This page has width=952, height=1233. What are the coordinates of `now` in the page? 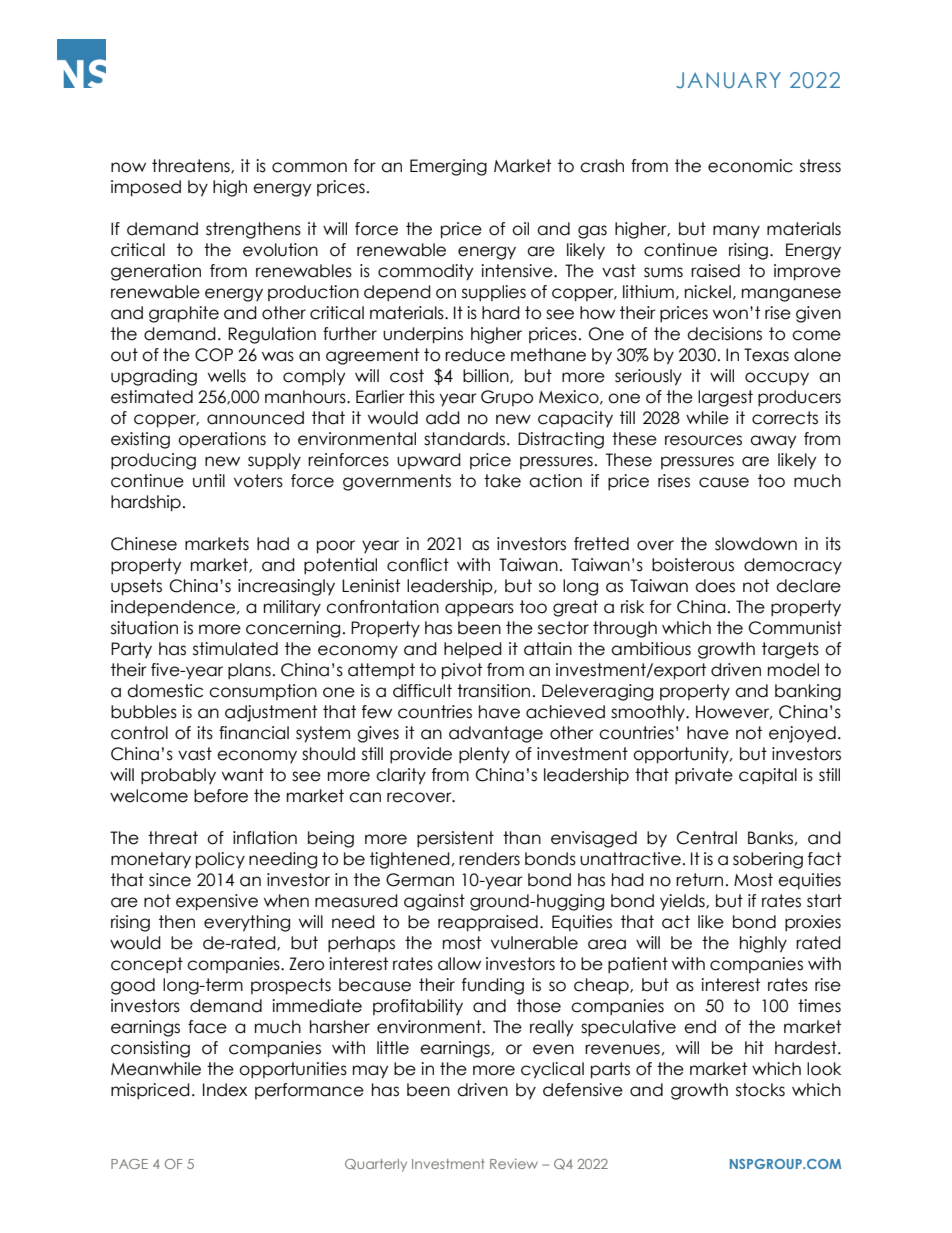 It's located at (128, 167).
